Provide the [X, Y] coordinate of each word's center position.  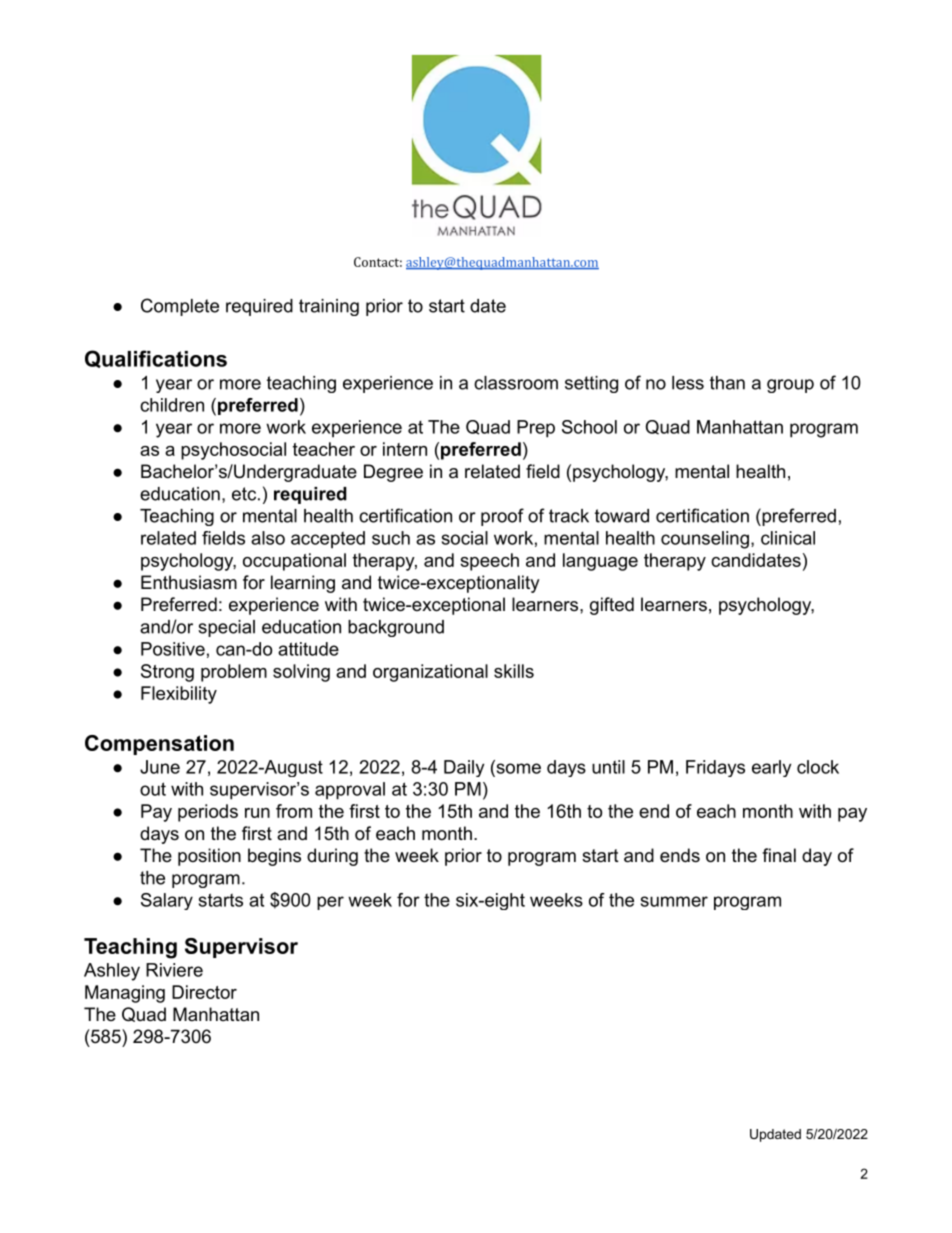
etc [244, 494]
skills [514, 671]
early [771, 768]
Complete [180, 307]
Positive [173, 649]
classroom [516, 383]
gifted [612, 606]
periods [208, 813]
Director [204, 992]
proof [502, 517]
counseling [705, 540]
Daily [464, 768]
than [727, 383]
